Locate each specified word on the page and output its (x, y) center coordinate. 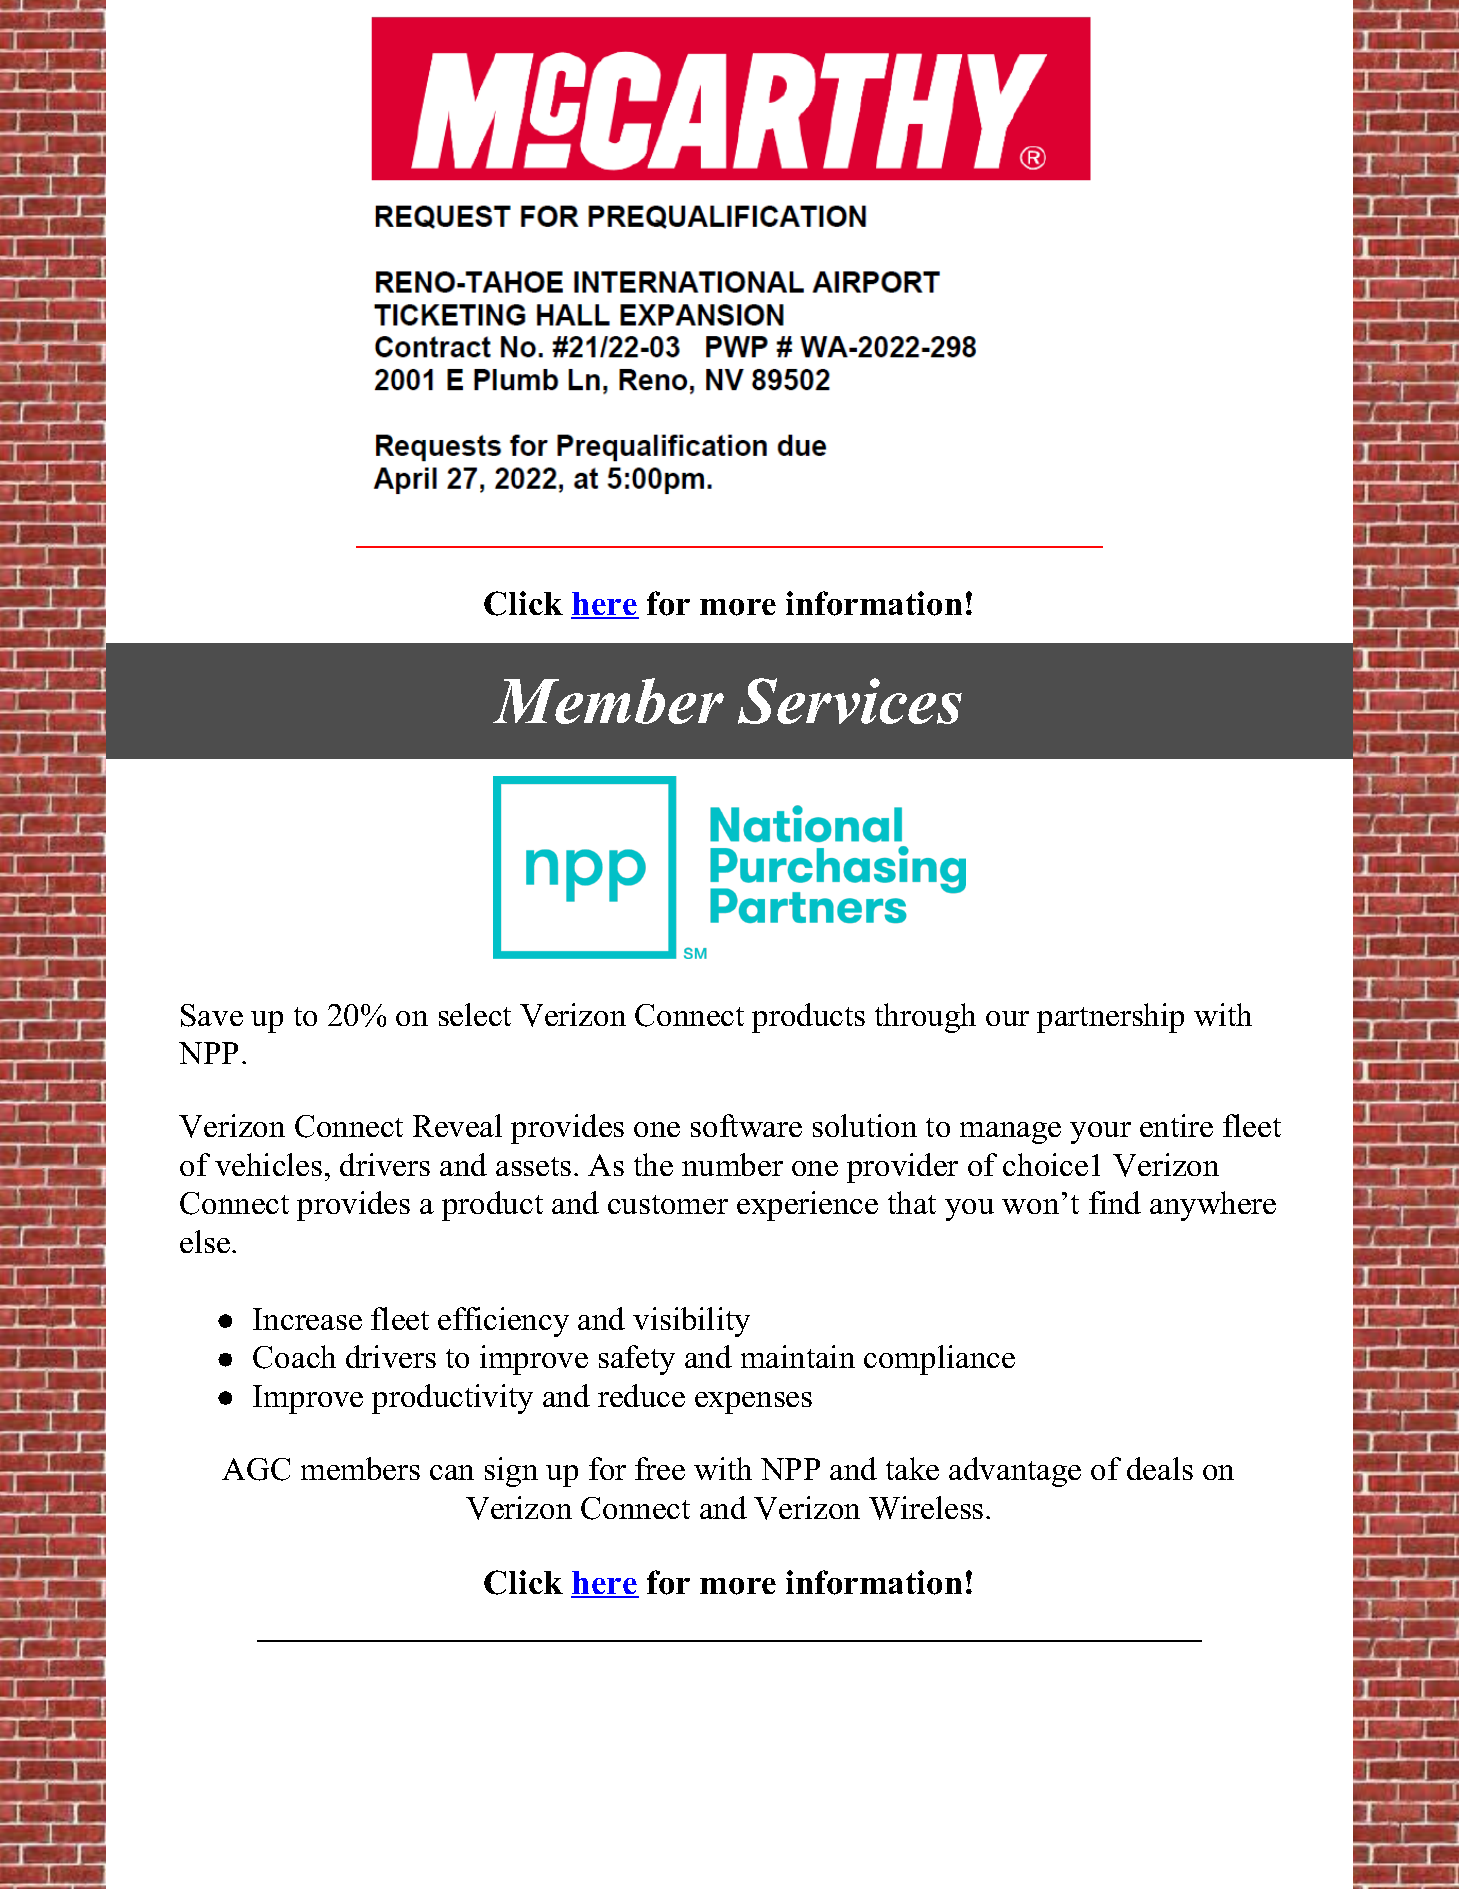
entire (1176, 1125)
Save (212, 1015)
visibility (691, 1322)
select (475, 1014)
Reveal (457, 1125)
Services (850, 701)
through (925, 1018)
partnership (1110, 1018)
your (1100, 1133)
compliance (939, 1360)
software (746, 1125)
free (660, 1468)
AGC (256, 1469)
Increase (307, 1319)
